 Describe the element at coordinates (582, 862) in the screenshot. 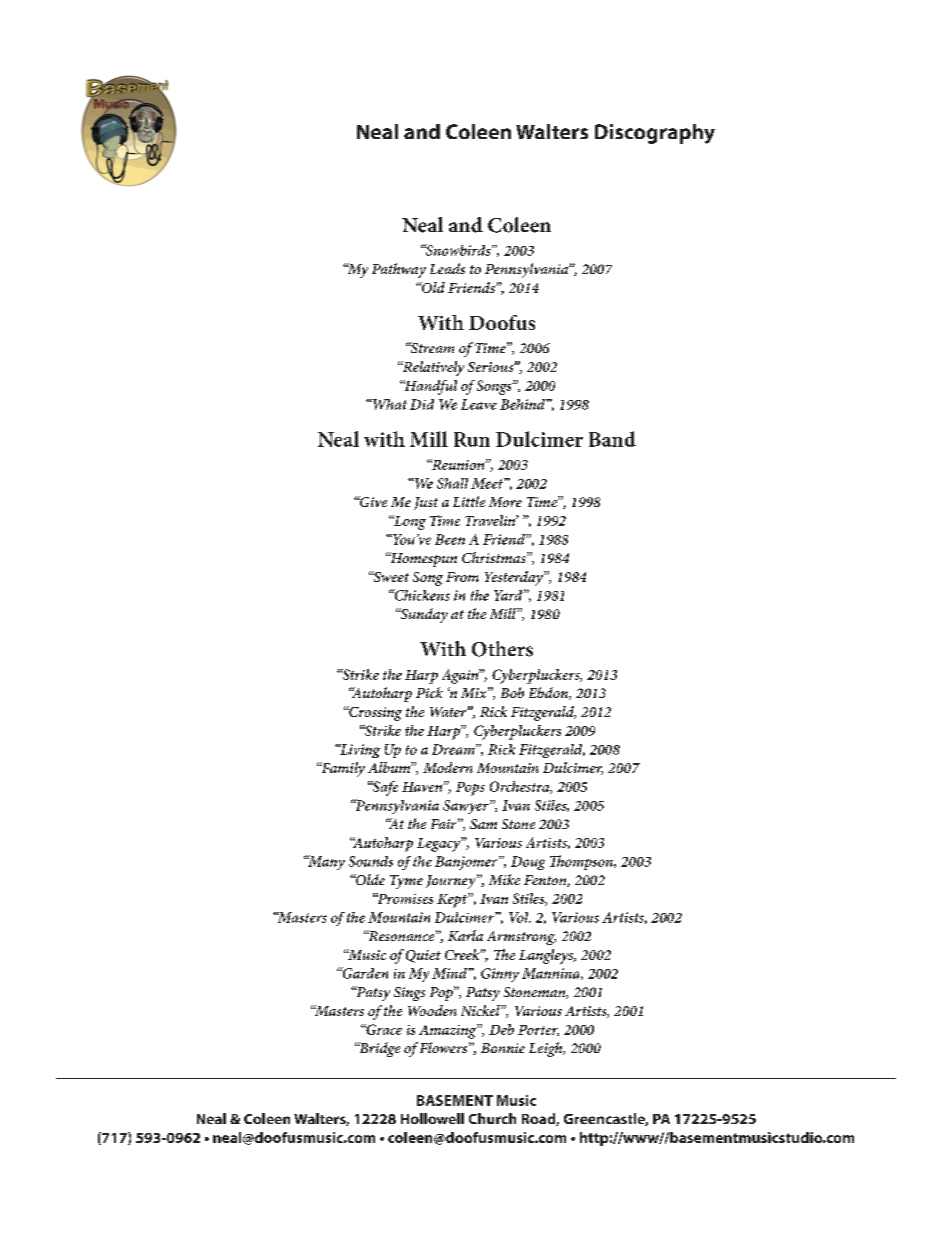

I see `Thompson` at that location.
